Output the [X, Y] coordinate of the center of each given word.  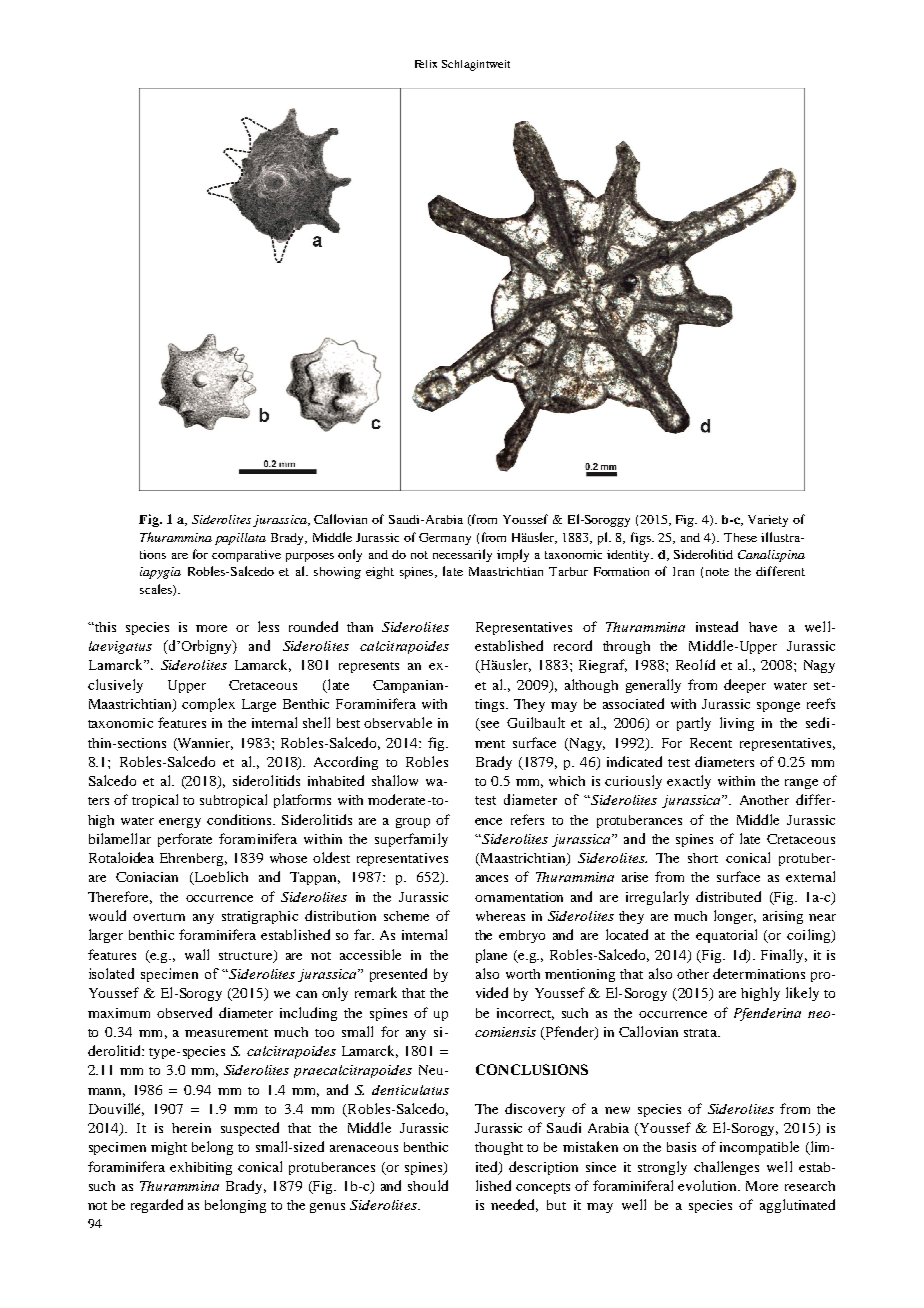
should [428, 1185]
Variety [768, 521]
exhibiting [201, 1168]
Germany [445, 539]
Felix [426, 64]
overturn [159, 917]
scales [157, 590]
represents [369, 667]
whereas [500, 916]
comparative [246, 556]
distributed [728, 896]
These [740, 537]
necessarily [462, 555]
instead [717, 626]
